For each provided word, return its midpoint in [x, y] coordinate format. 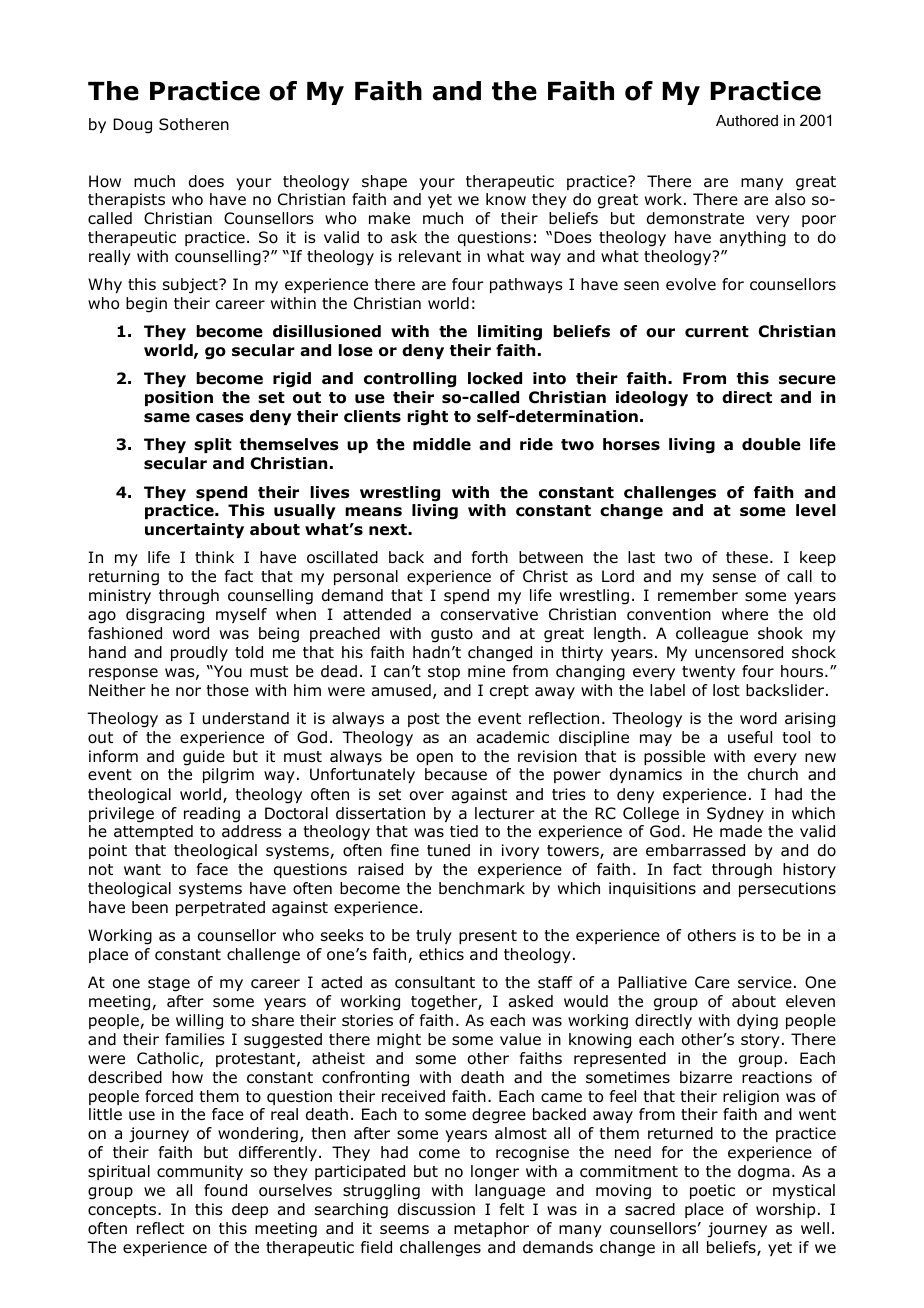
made [741, 831]
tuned [448, 850]
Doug [132, 126]
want [142, 870]
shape [384, 182]
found [225, 1190]
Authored [747, 120]
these [747, 557]
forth [490, 557]
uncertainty [194, 530]
